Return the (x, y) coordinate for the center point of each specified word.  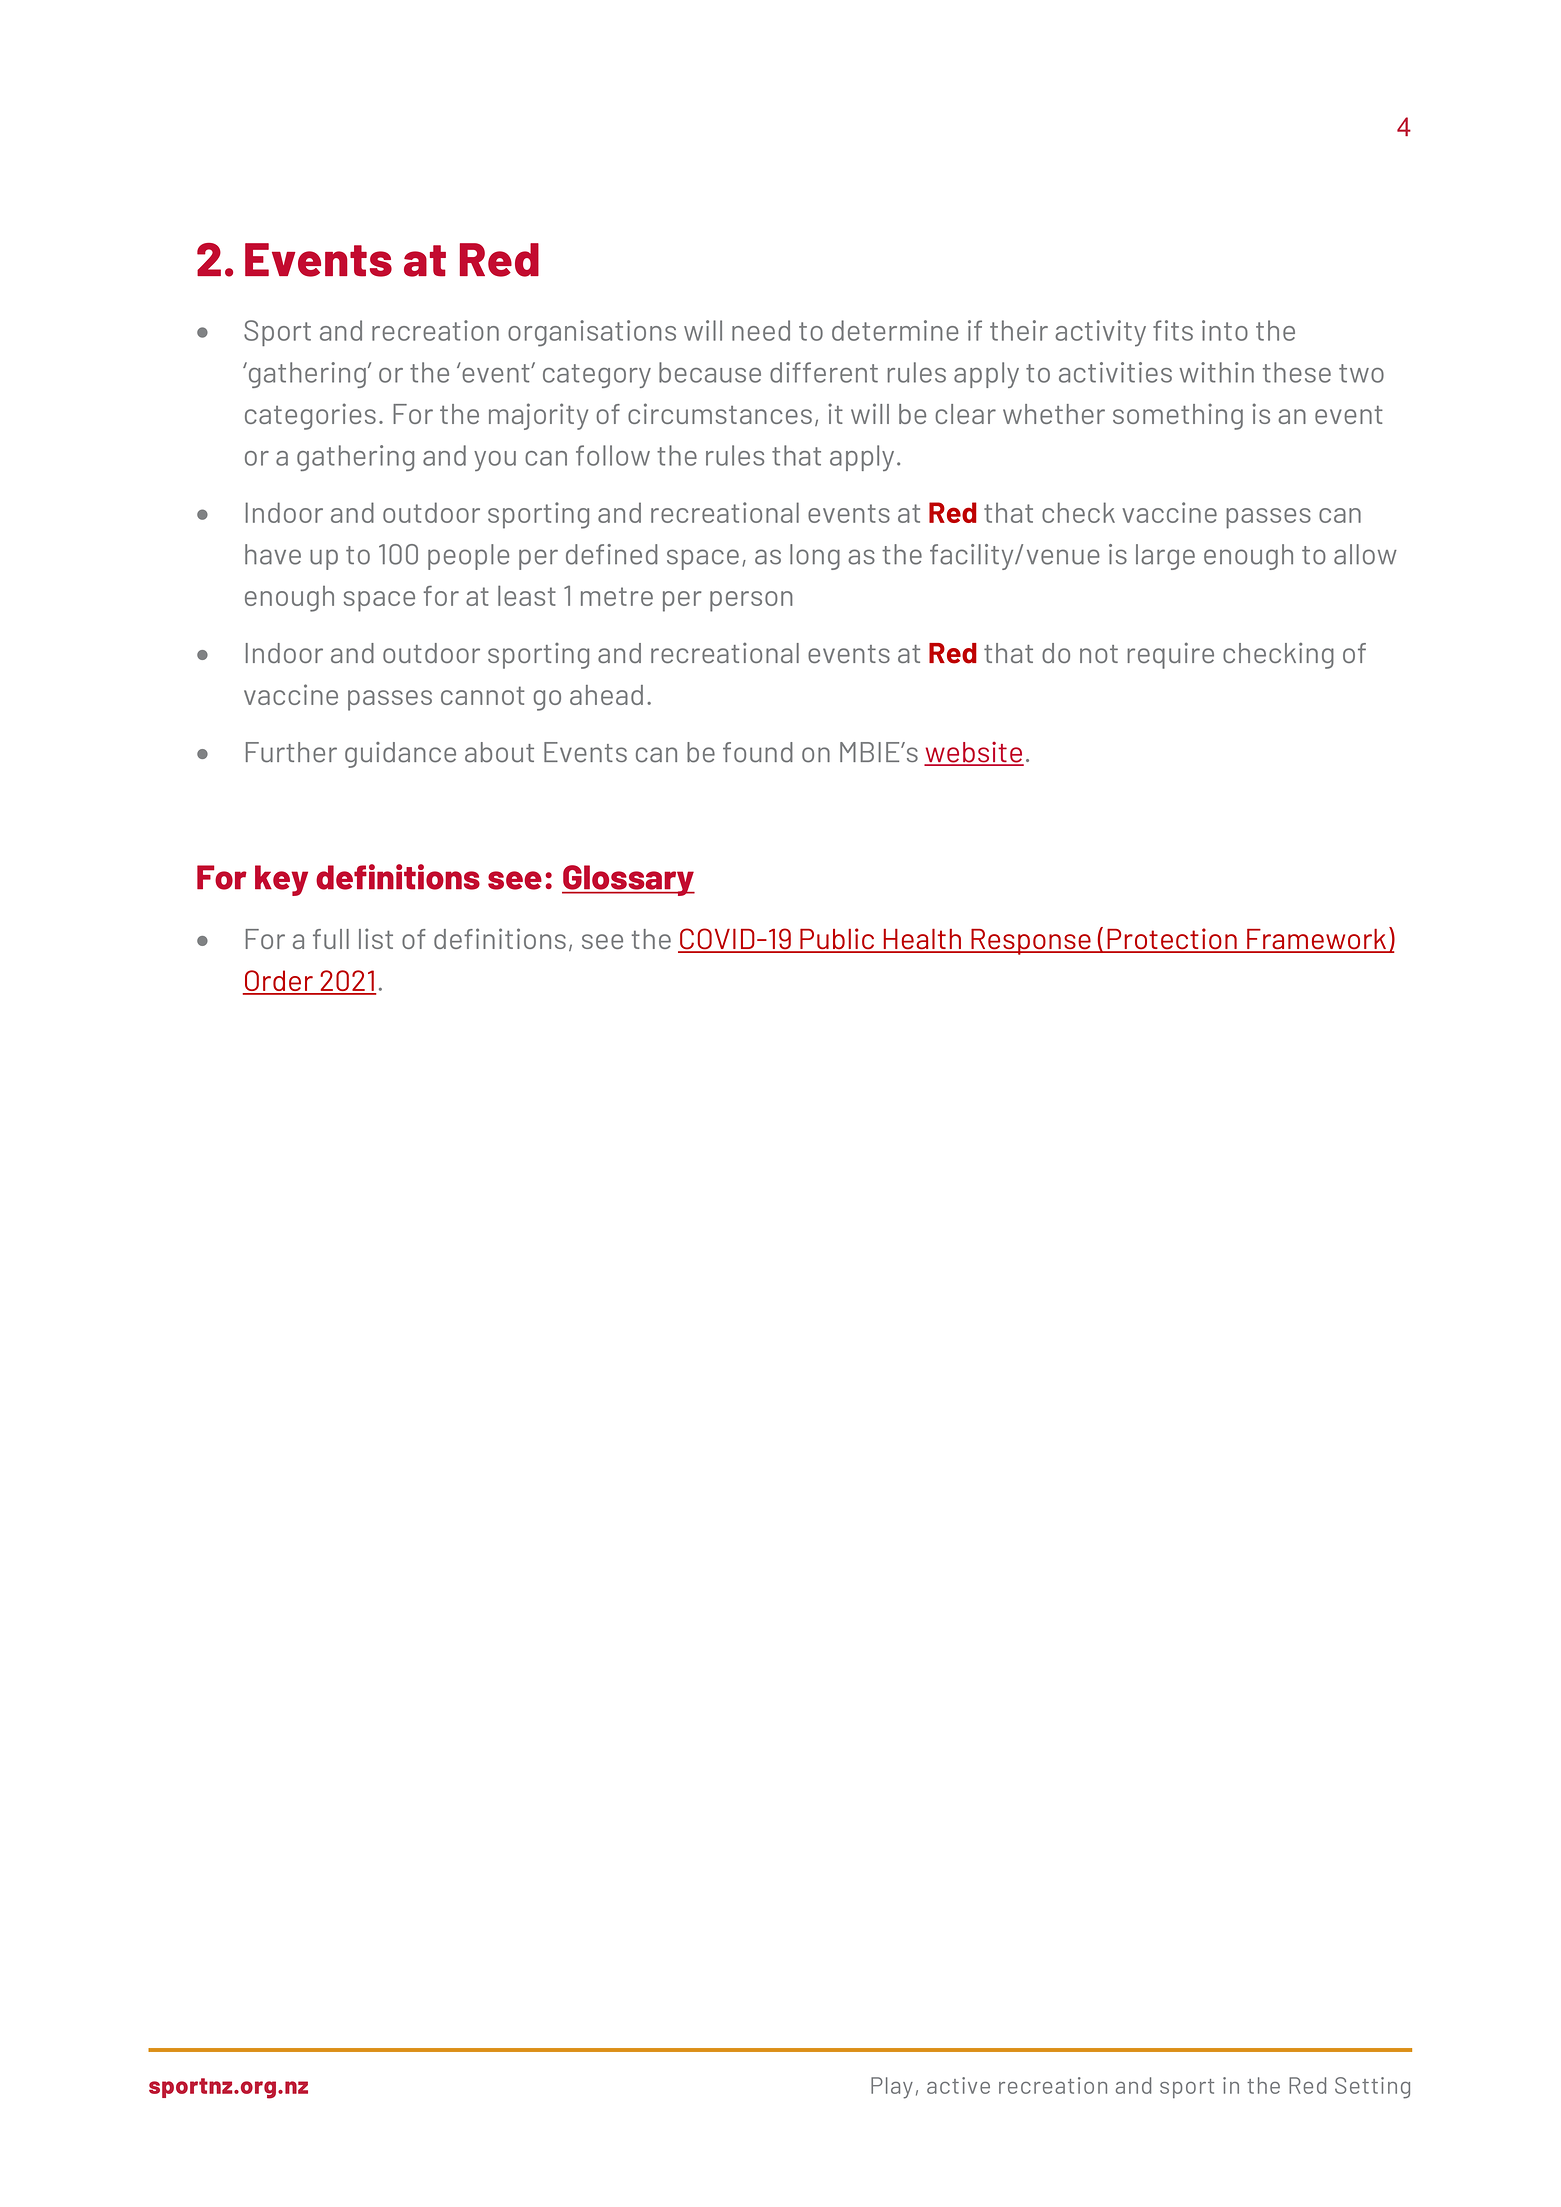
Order (279, 982)
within (1217, 372)
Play (892, 2088)
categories (310, 416)
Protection (1172, 940)
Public (837, 940)
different (824, 372)
